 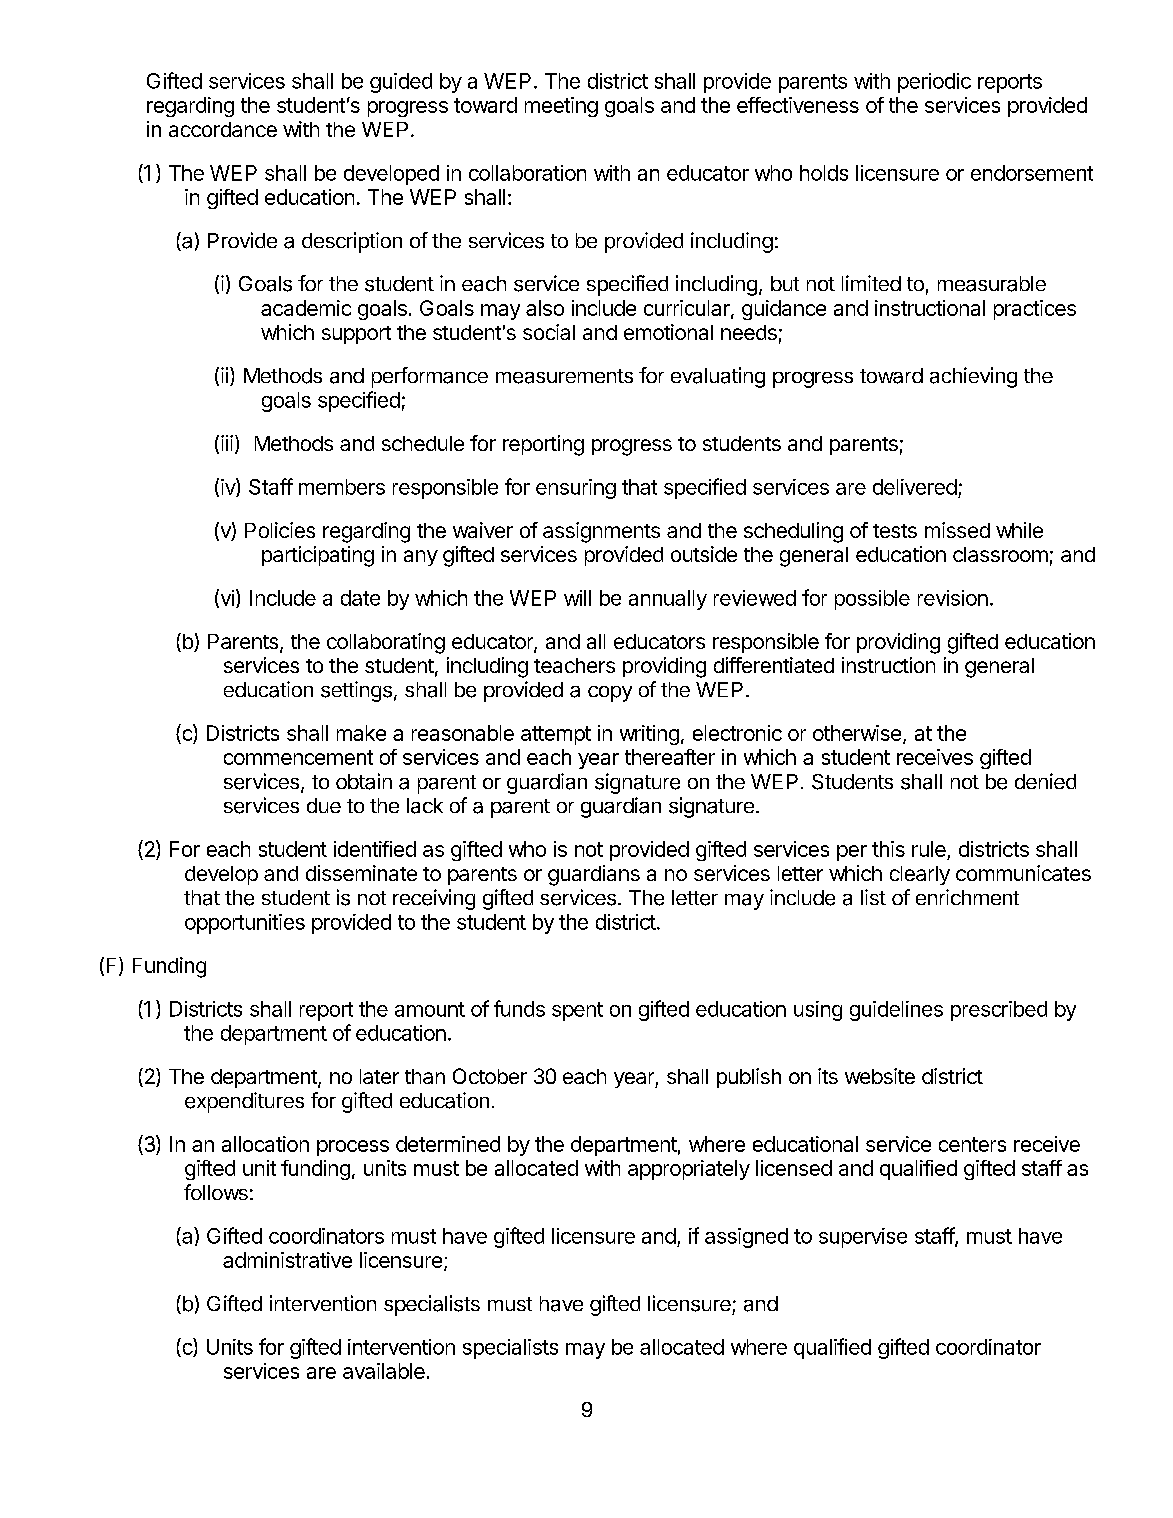 I want to click on meeting, so click(x=561, y=107).
